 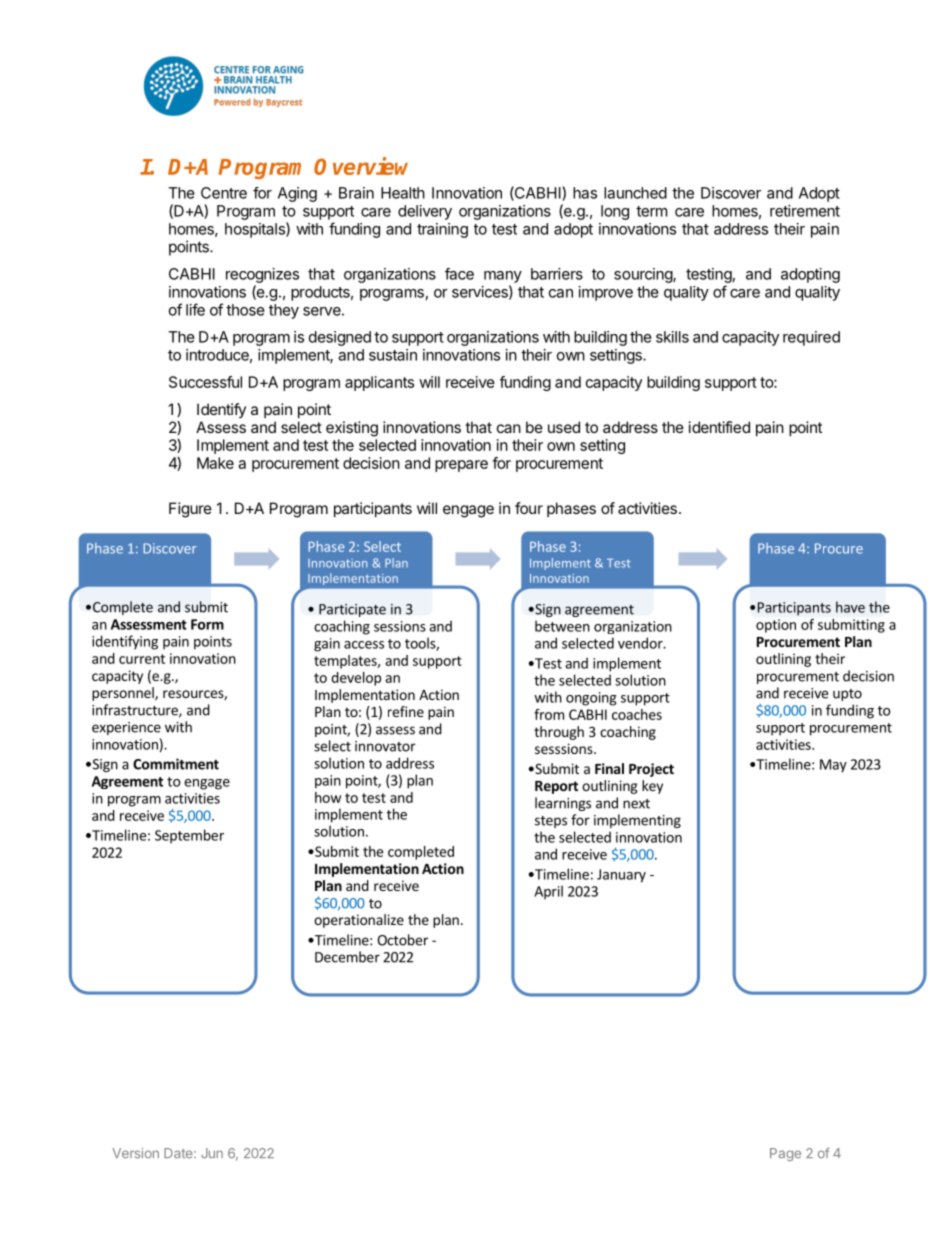 I want to click on steps, so click(x=551, y=822).
